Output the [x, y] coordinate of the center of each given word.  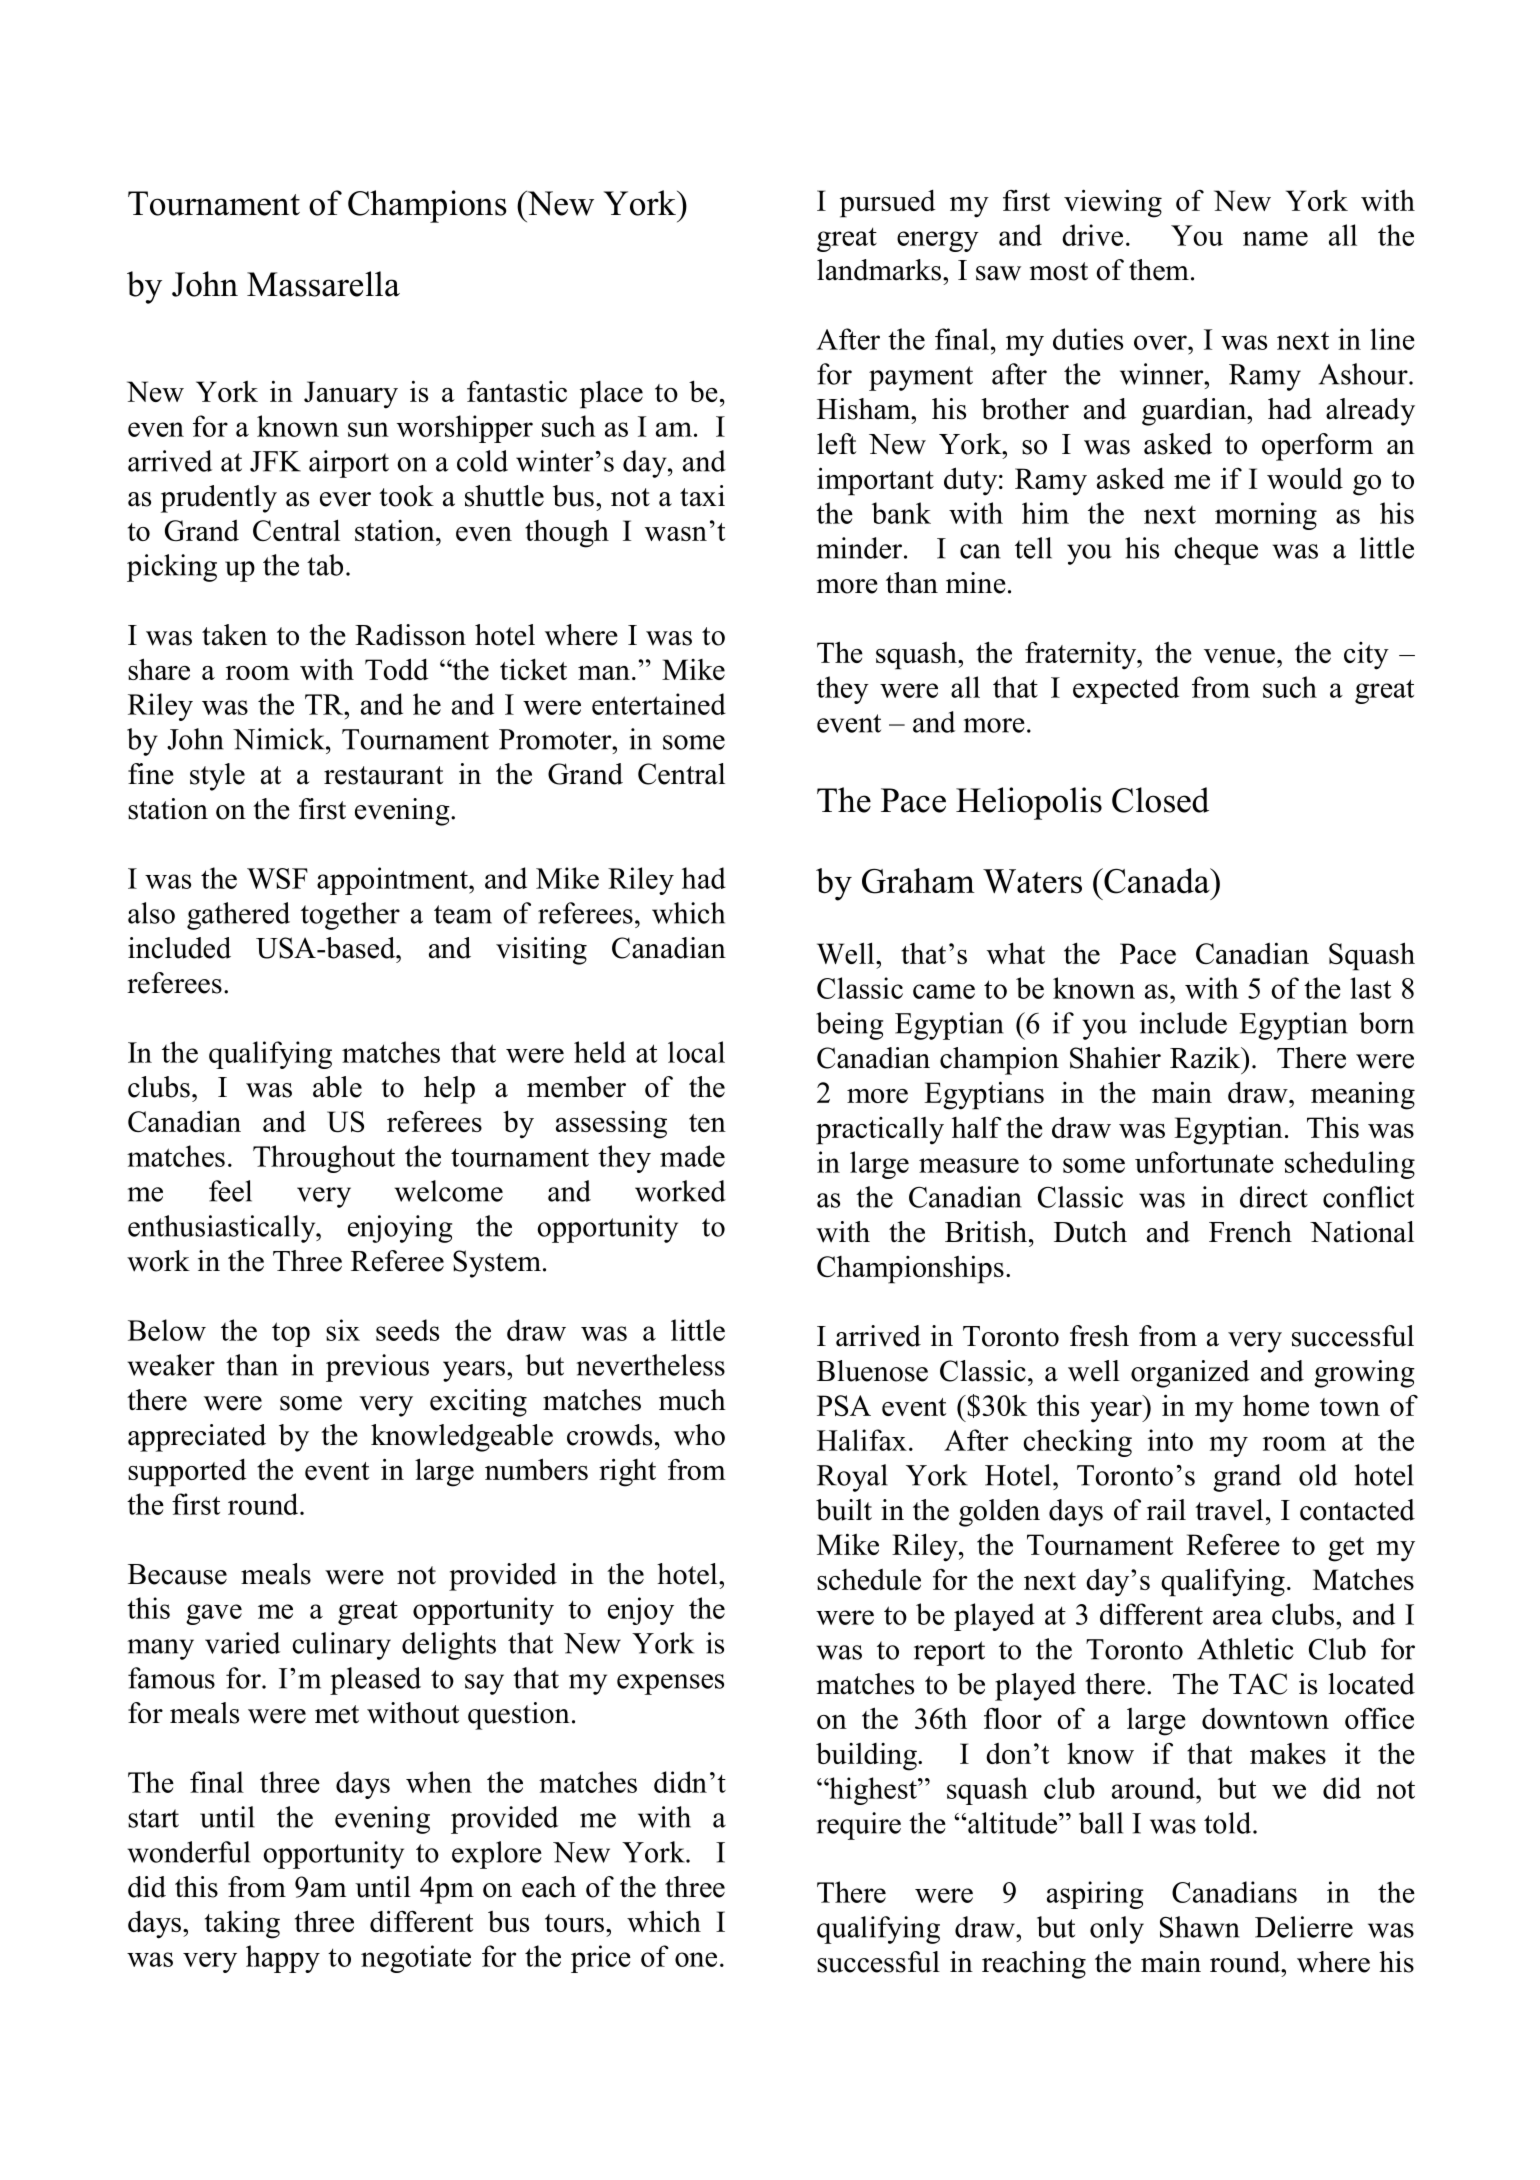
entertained [659, 704]
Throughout [324, 1159]
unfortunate [1204, 1162]
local [696, 1052]
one [696, 1959]
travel [1229, 1510]
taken [234, 635]
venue [1239, 656]
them [1159, 270]
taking [242, 1925]
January [351, 395]
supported [187, 1472]
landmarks [879, 270]
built [844, 1510]
